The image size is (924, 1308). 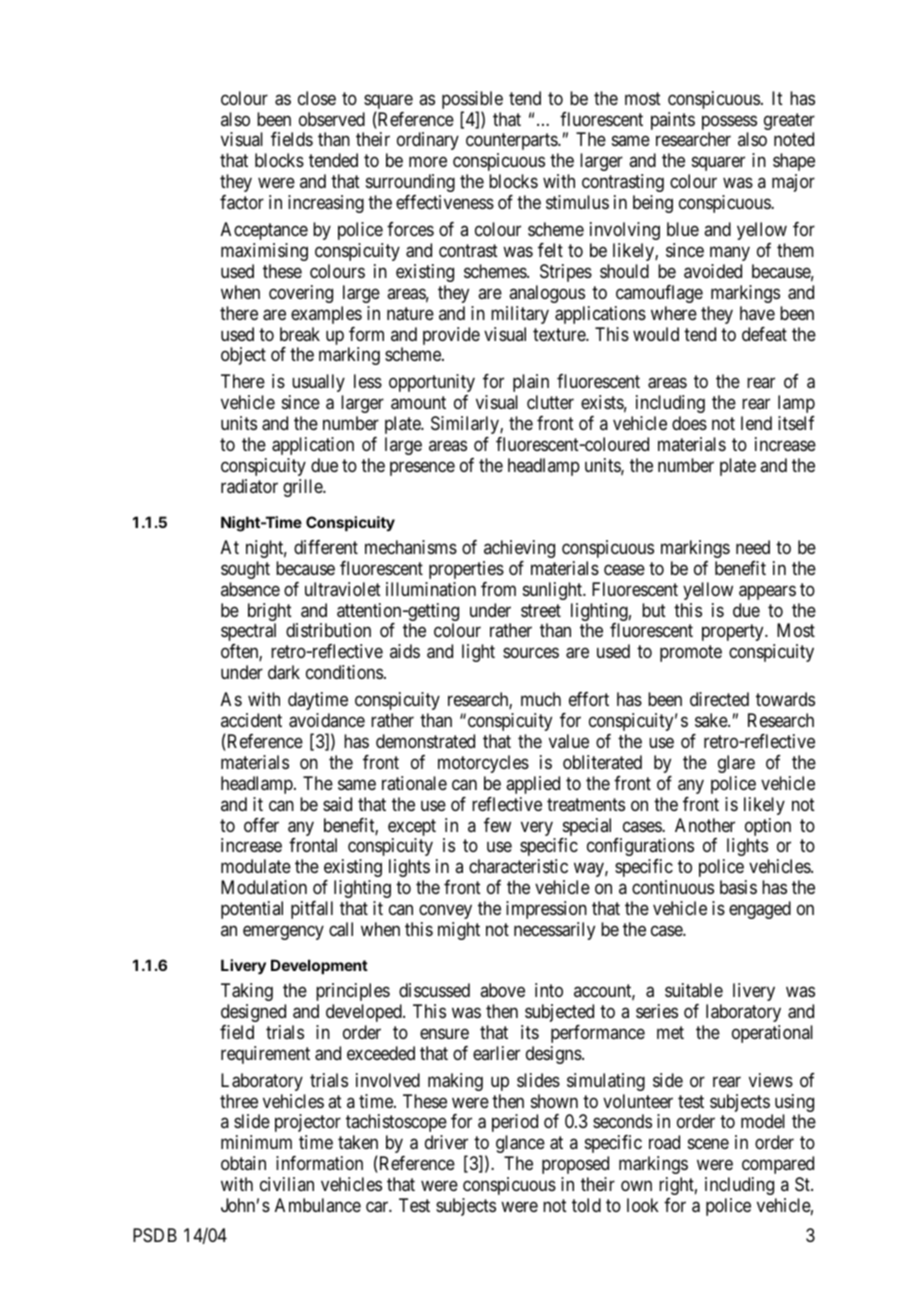 I want to click on need, so click(x=753, y=547).
